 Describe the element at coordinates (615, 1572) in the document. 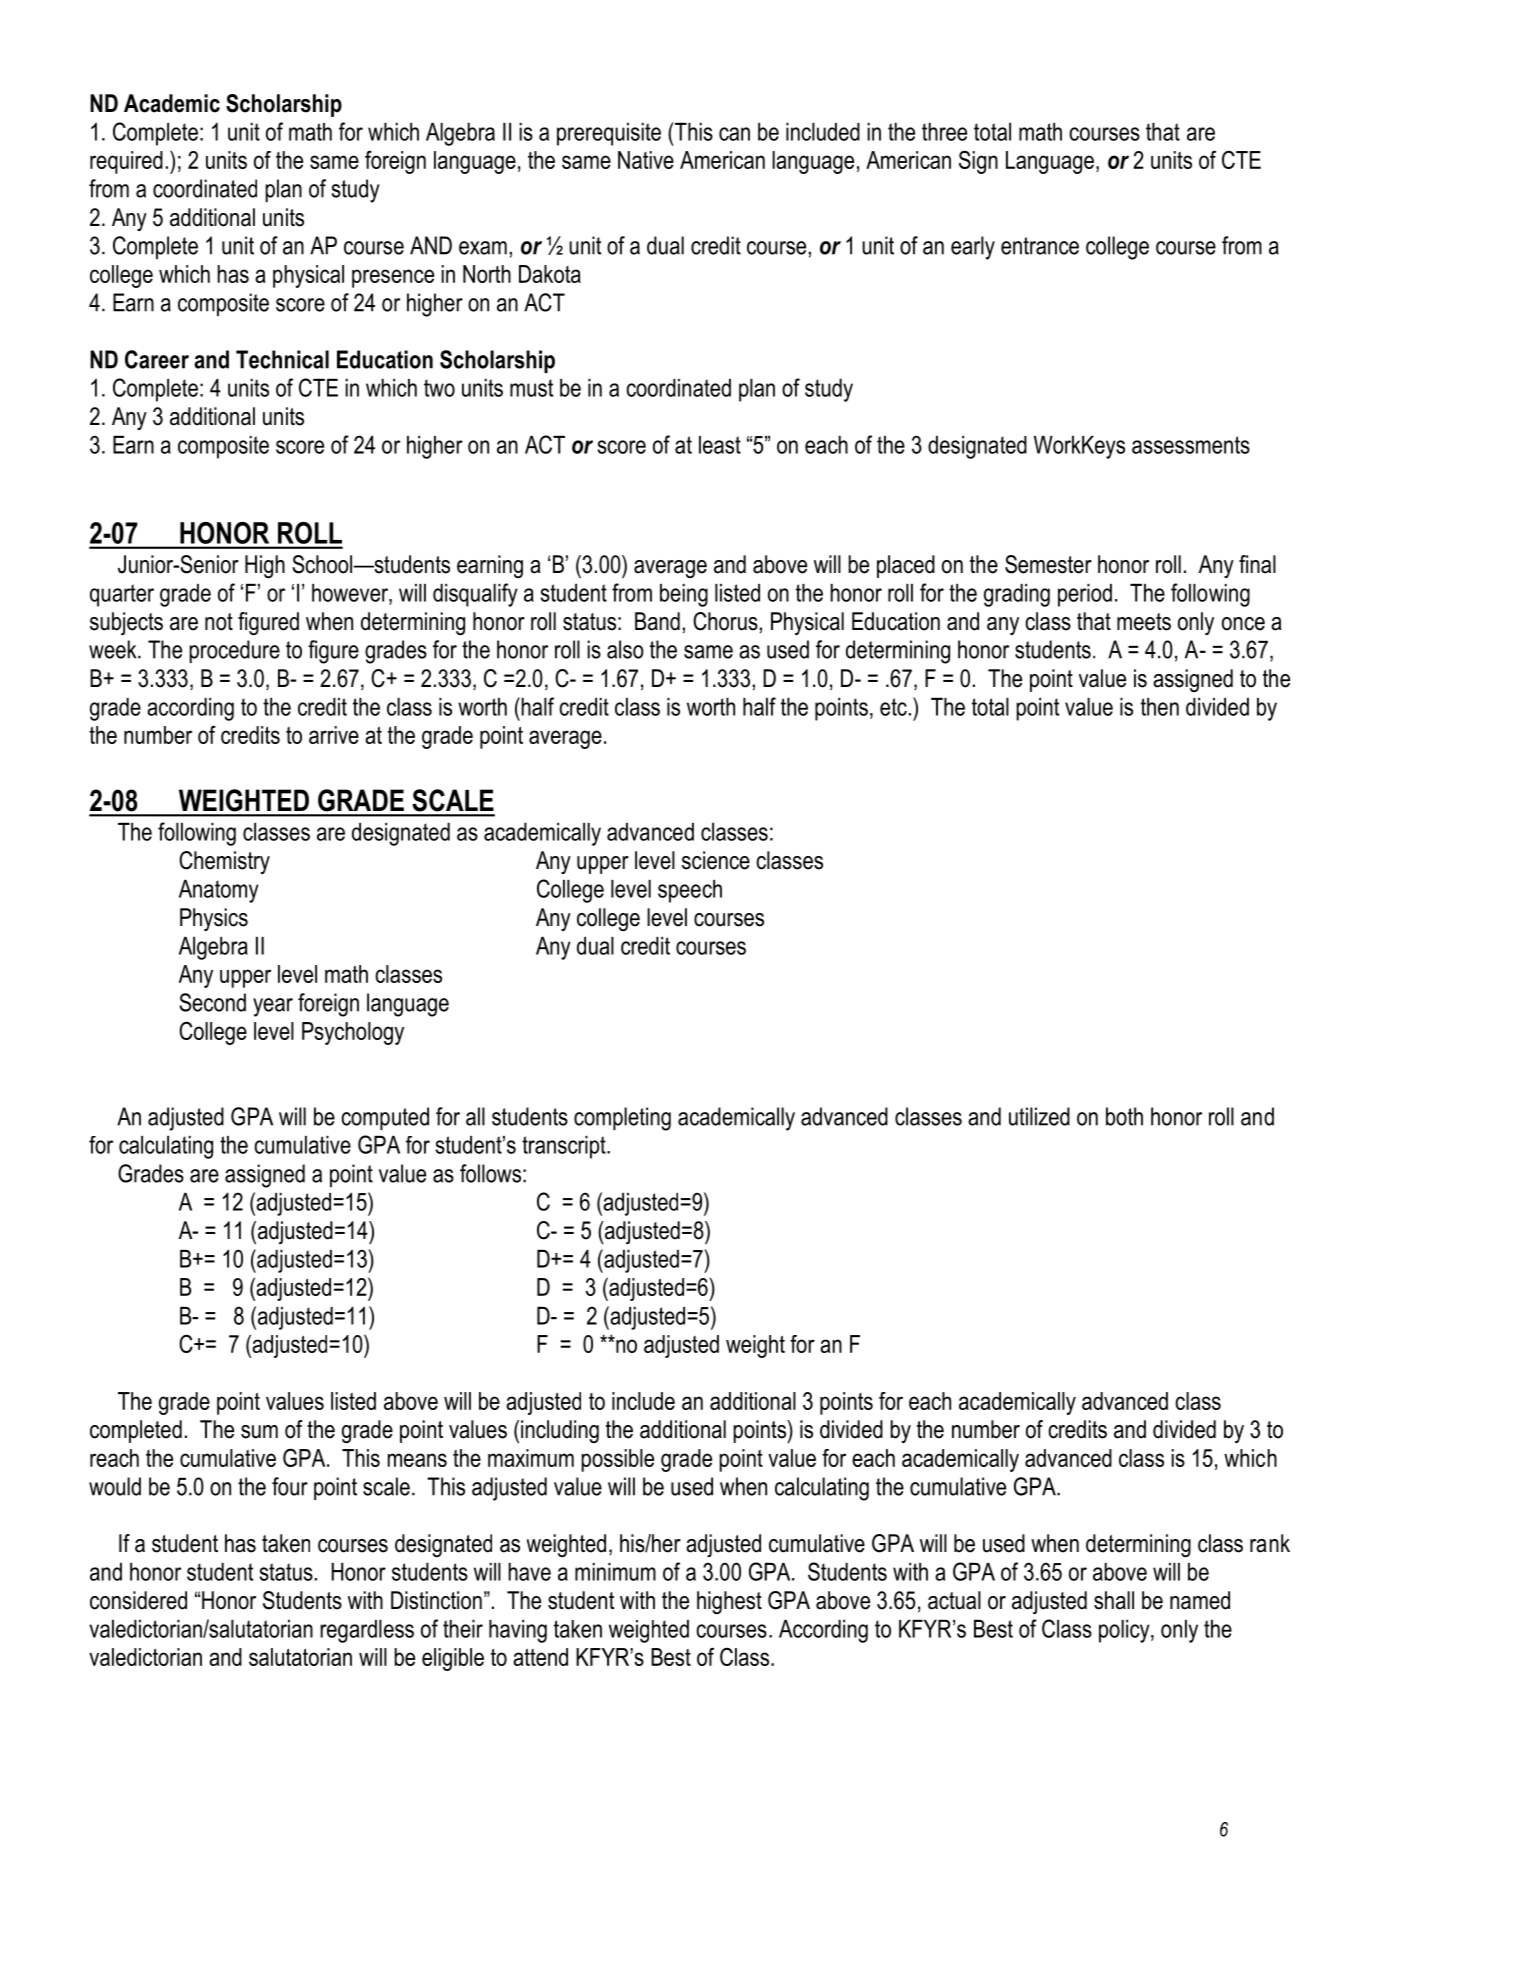

I see `minimum` at that location.
